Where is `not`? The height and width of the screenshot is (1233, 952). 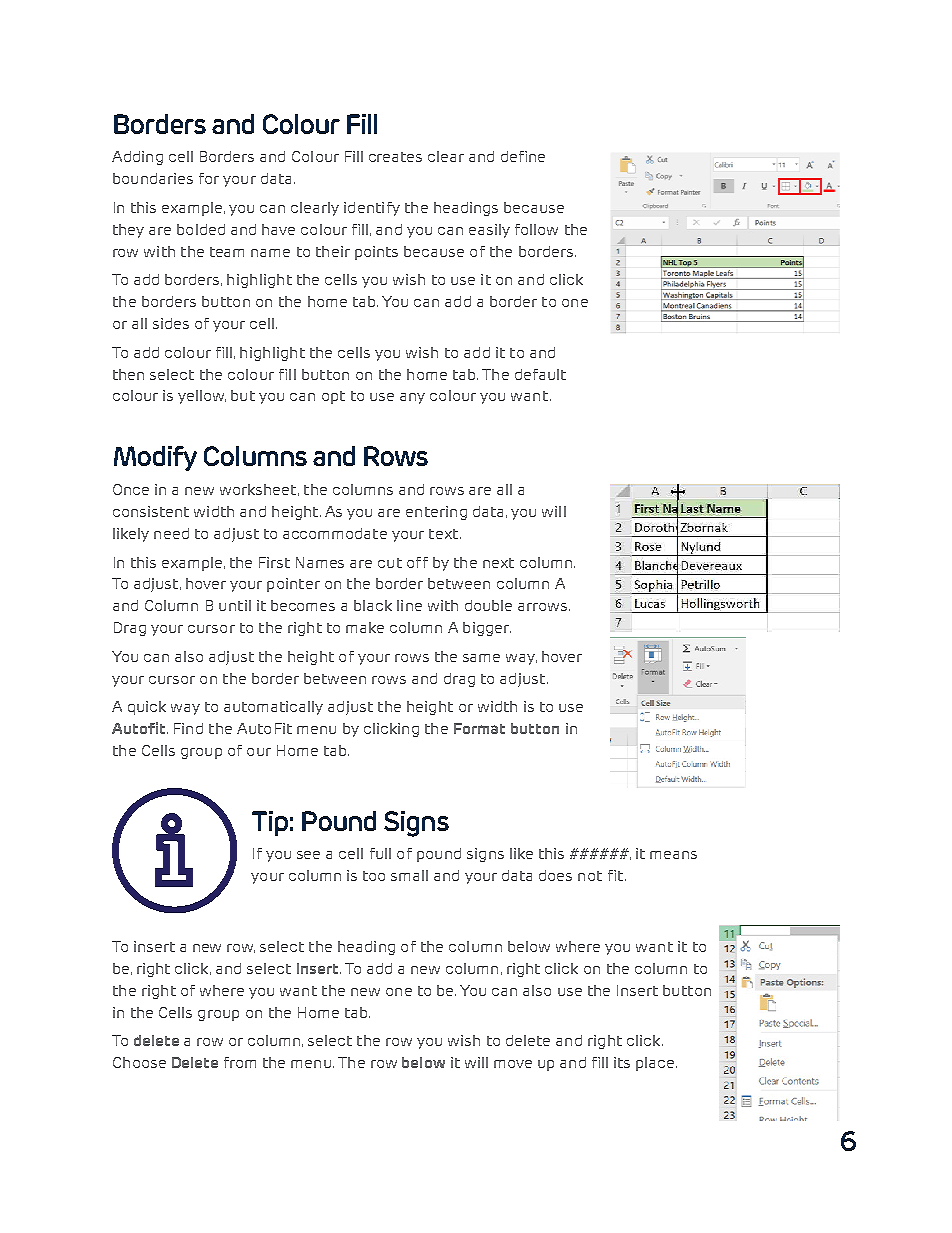 not is located at coordinates (590, 876).
